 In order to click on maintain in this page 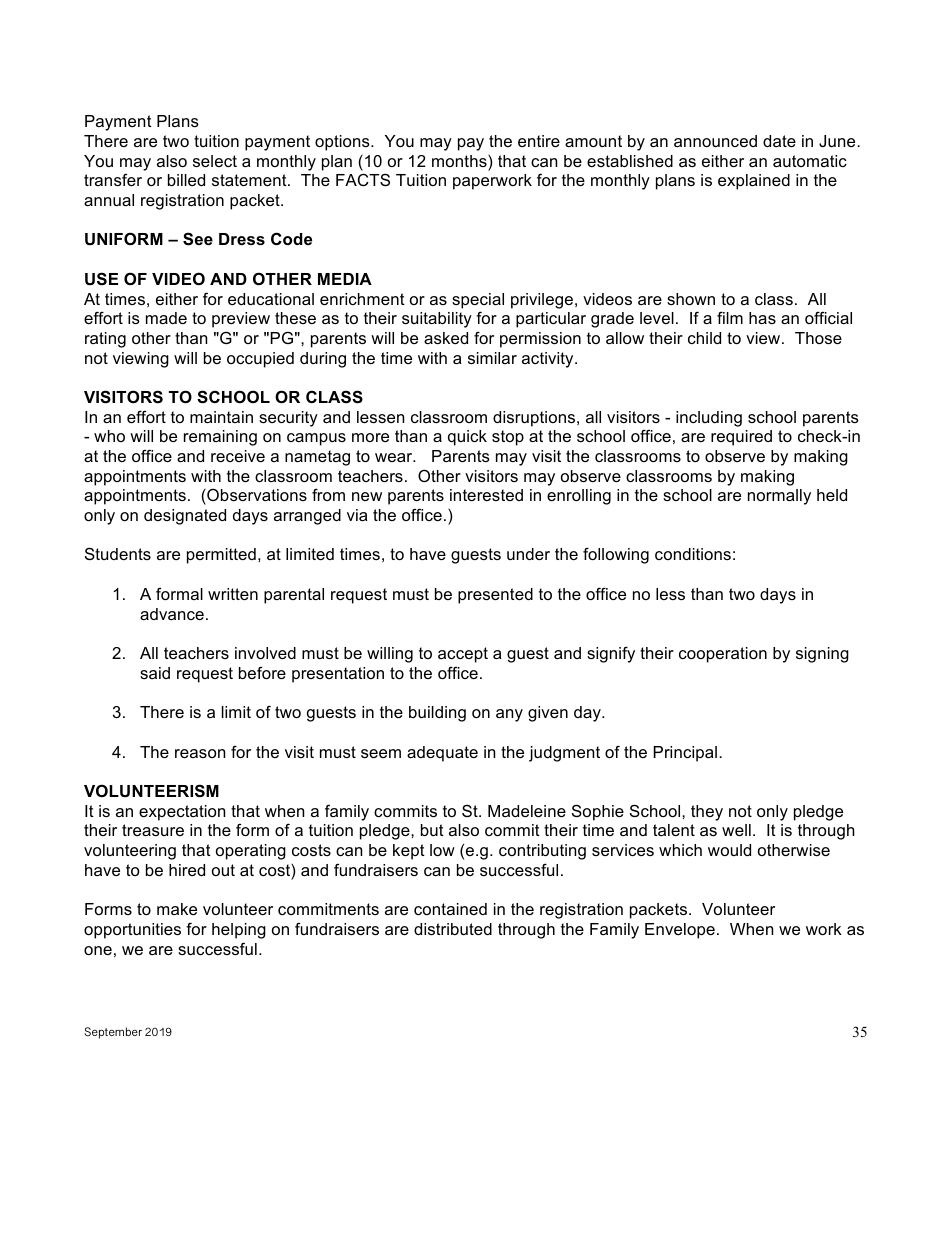, I will do `click(221, 417)`.
